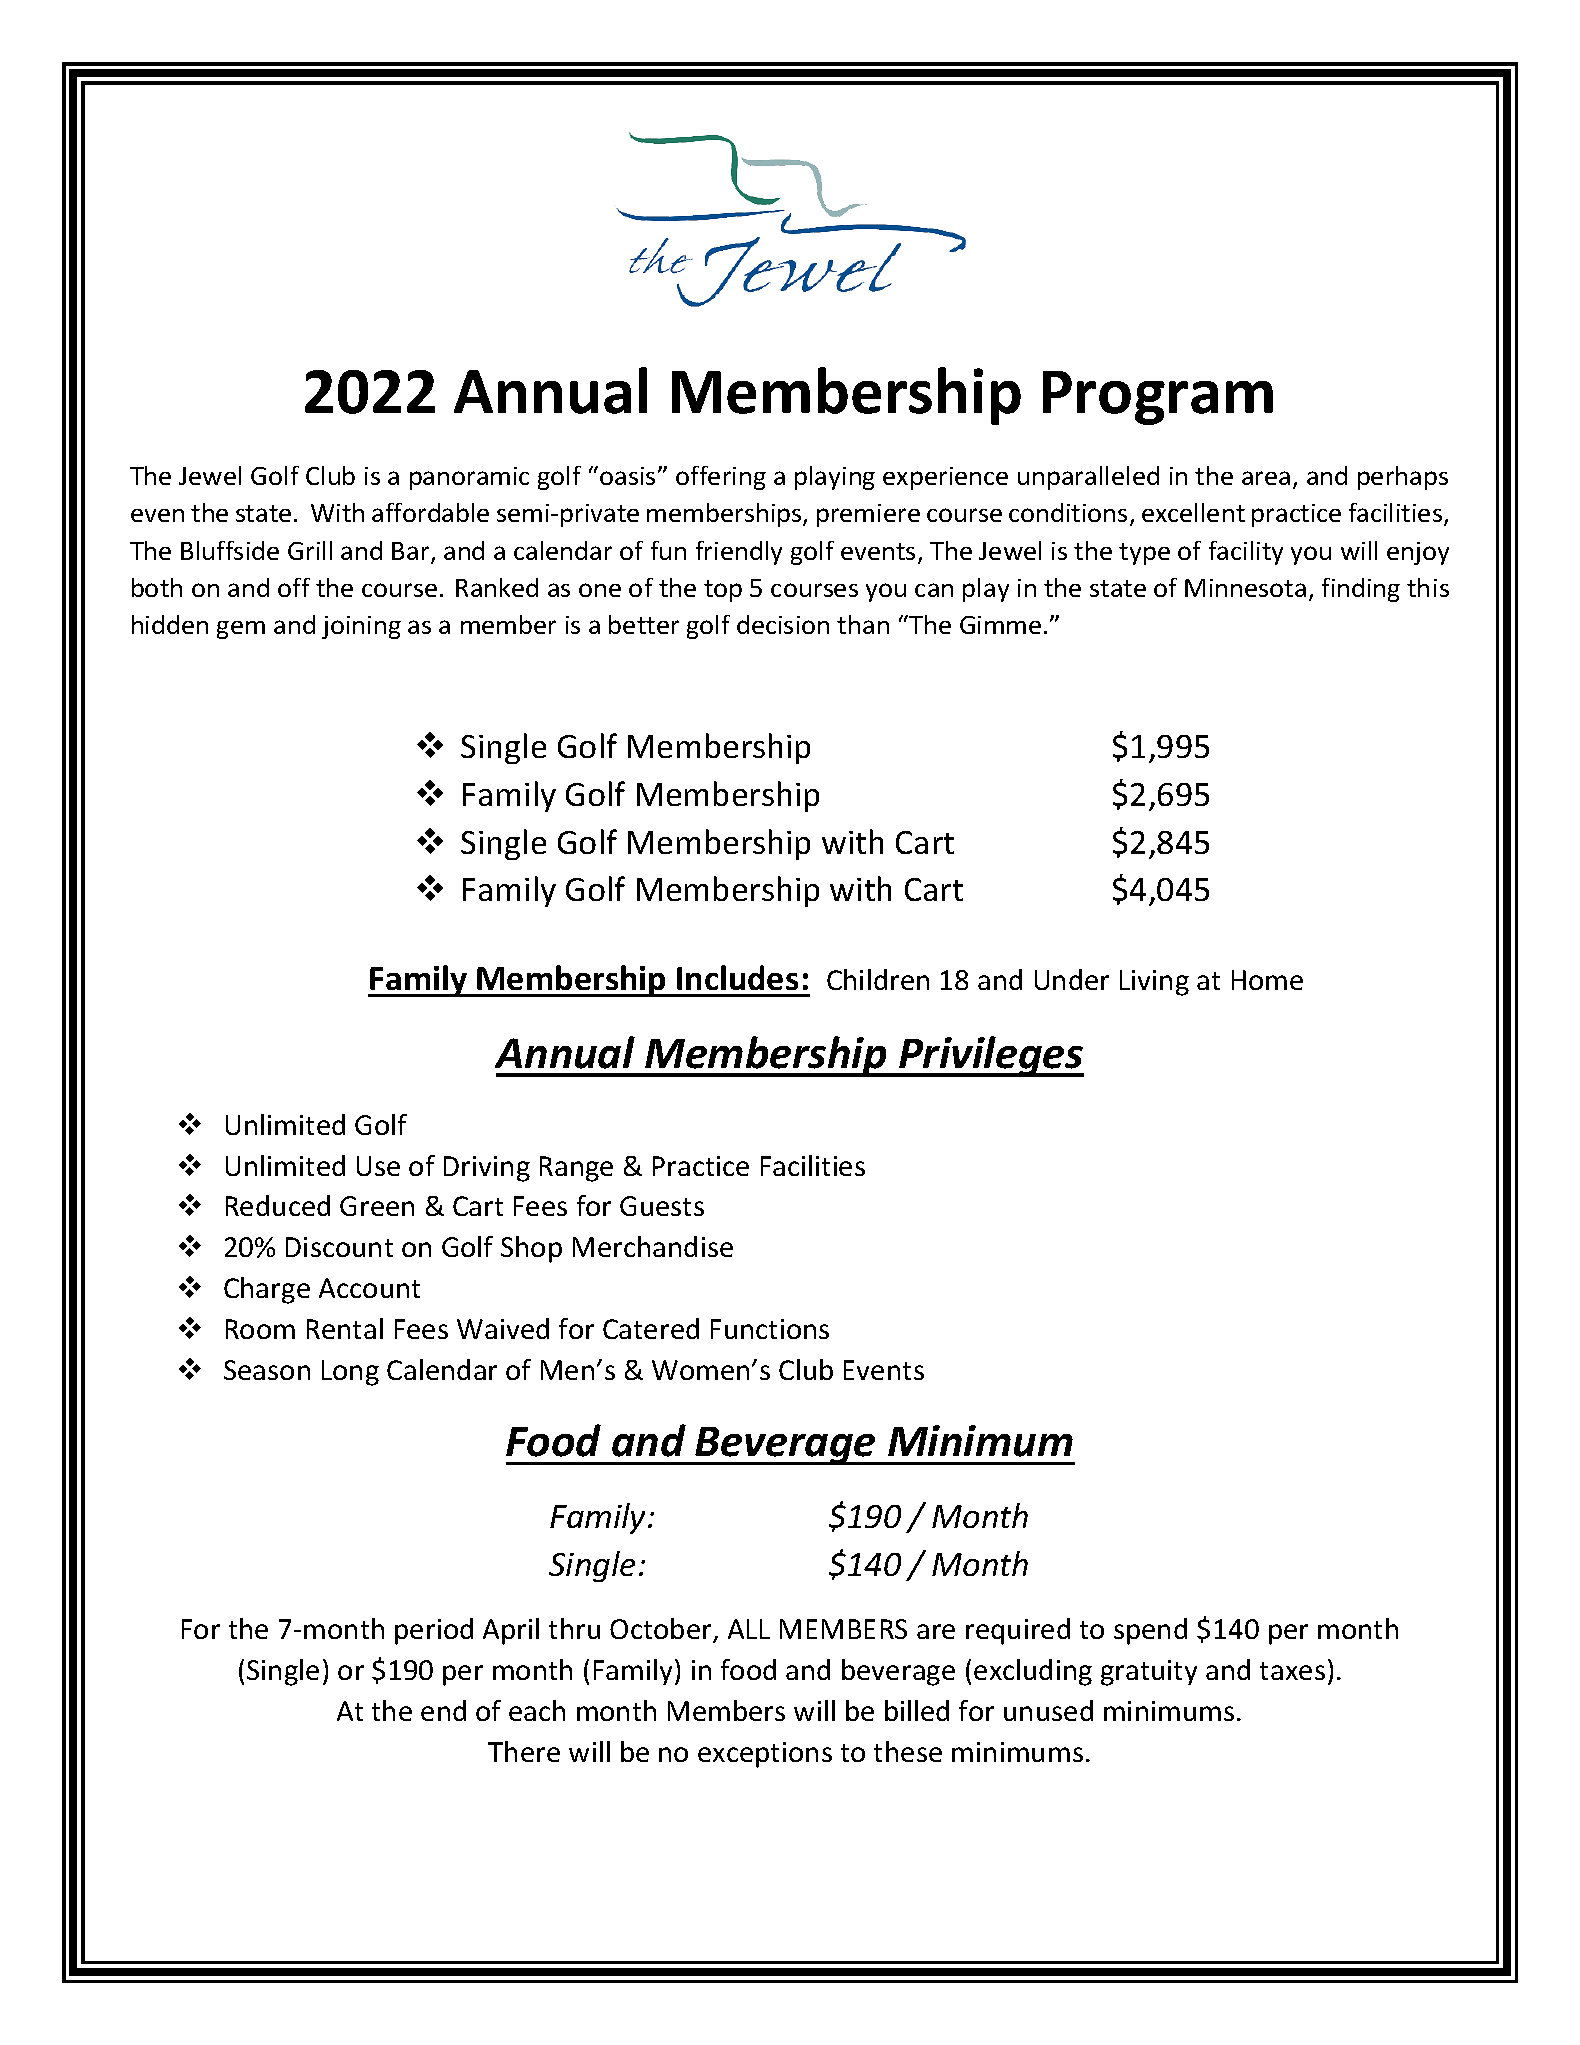 Image resolution: width=1580 pixels, height=2045 pixels. What do you see at coordinates (1245, 588) in the image?
I see `Minnesota` at bounding box center [1245, 588].
